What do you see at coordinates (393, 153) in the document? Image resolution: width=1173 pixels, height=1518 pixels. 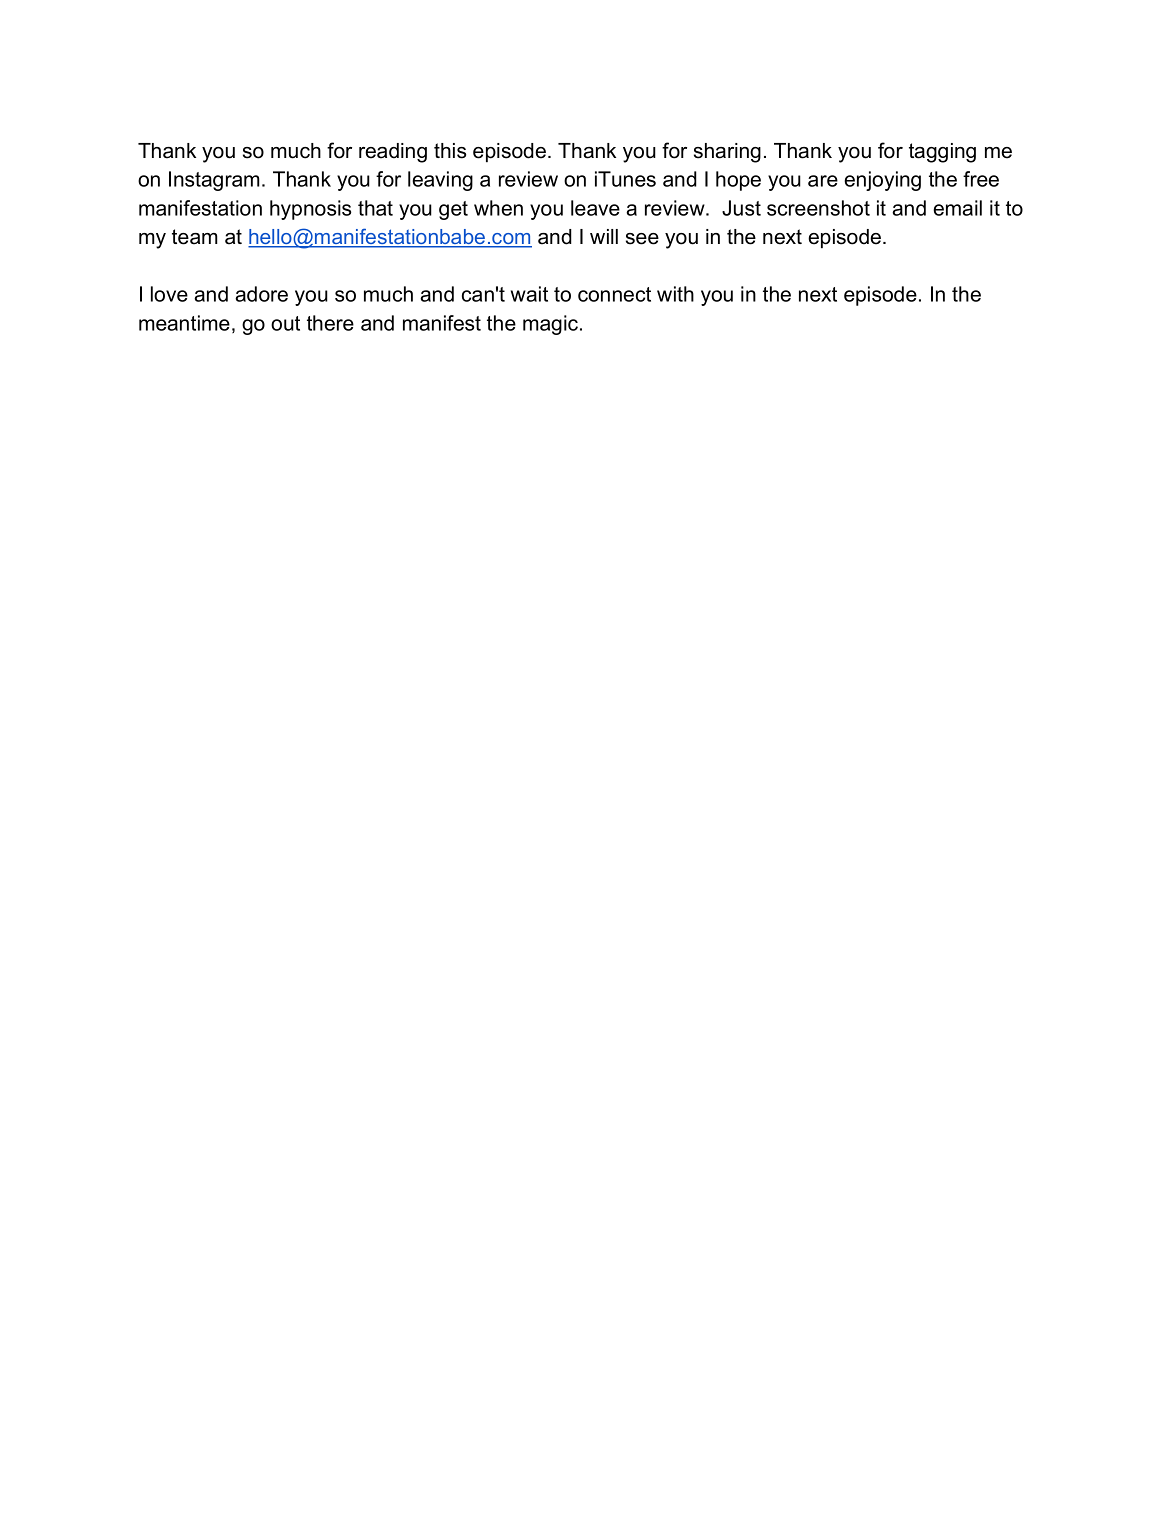 I see `reading` at bounding box center [393, 153].
